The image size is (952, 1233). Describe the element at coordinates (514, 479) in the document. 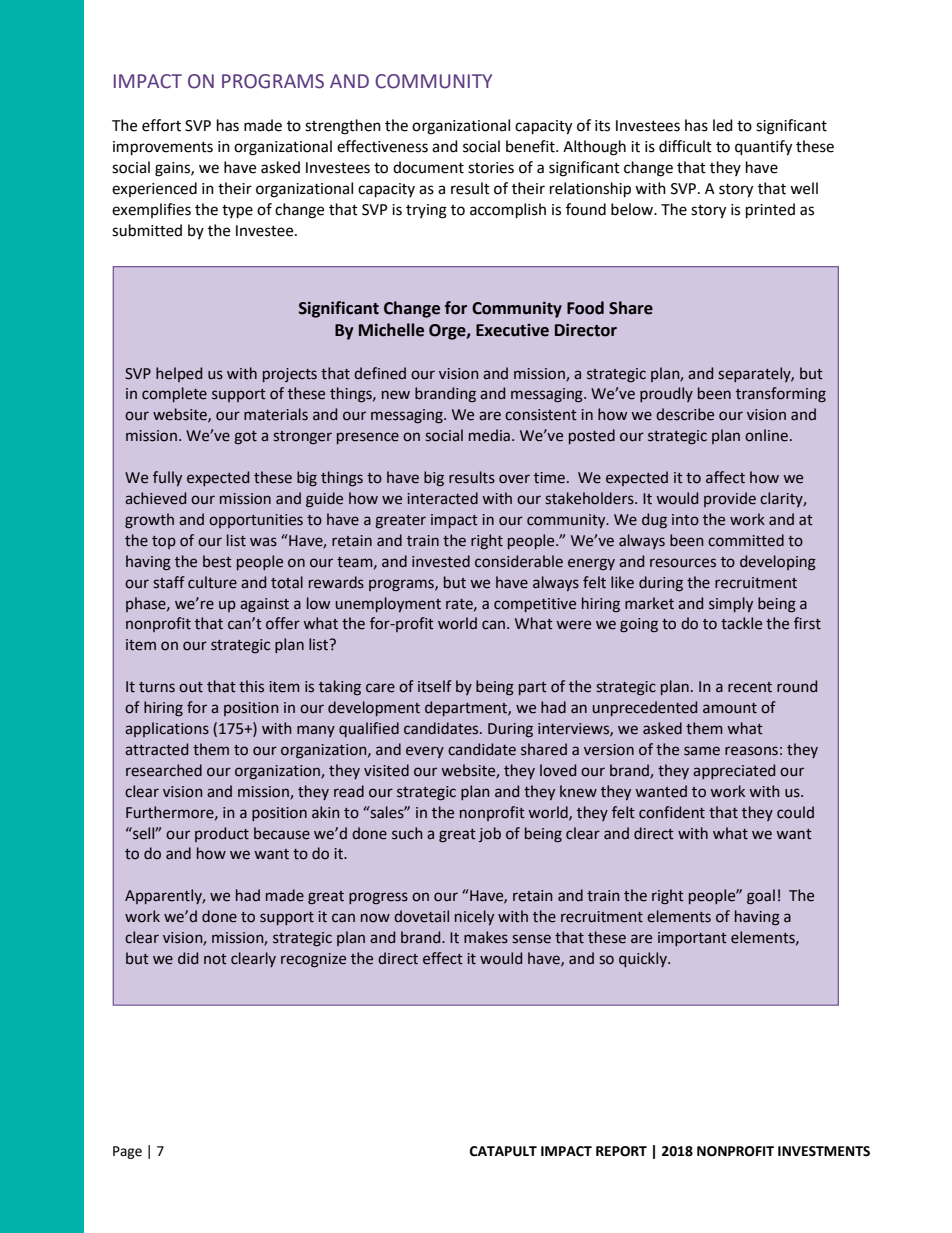

I see `over` at that location.
